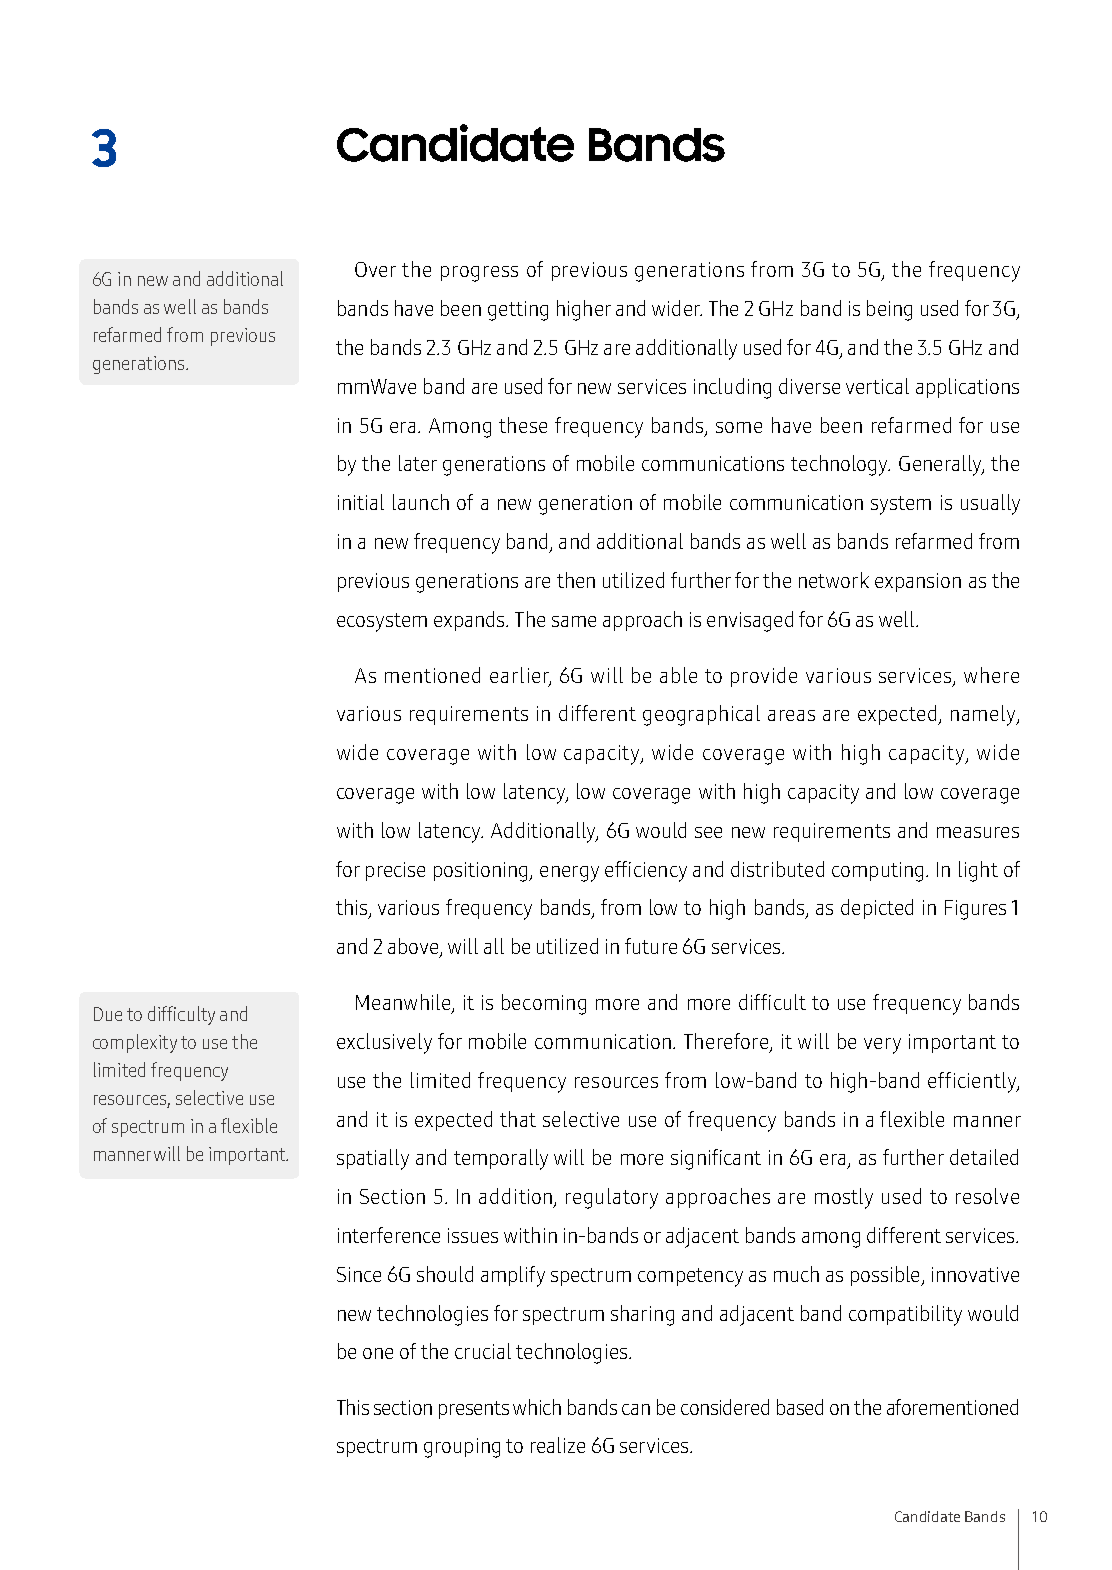 This screenshot has width=1112, height=1570. I want to click on progress, so click(479, 274).
